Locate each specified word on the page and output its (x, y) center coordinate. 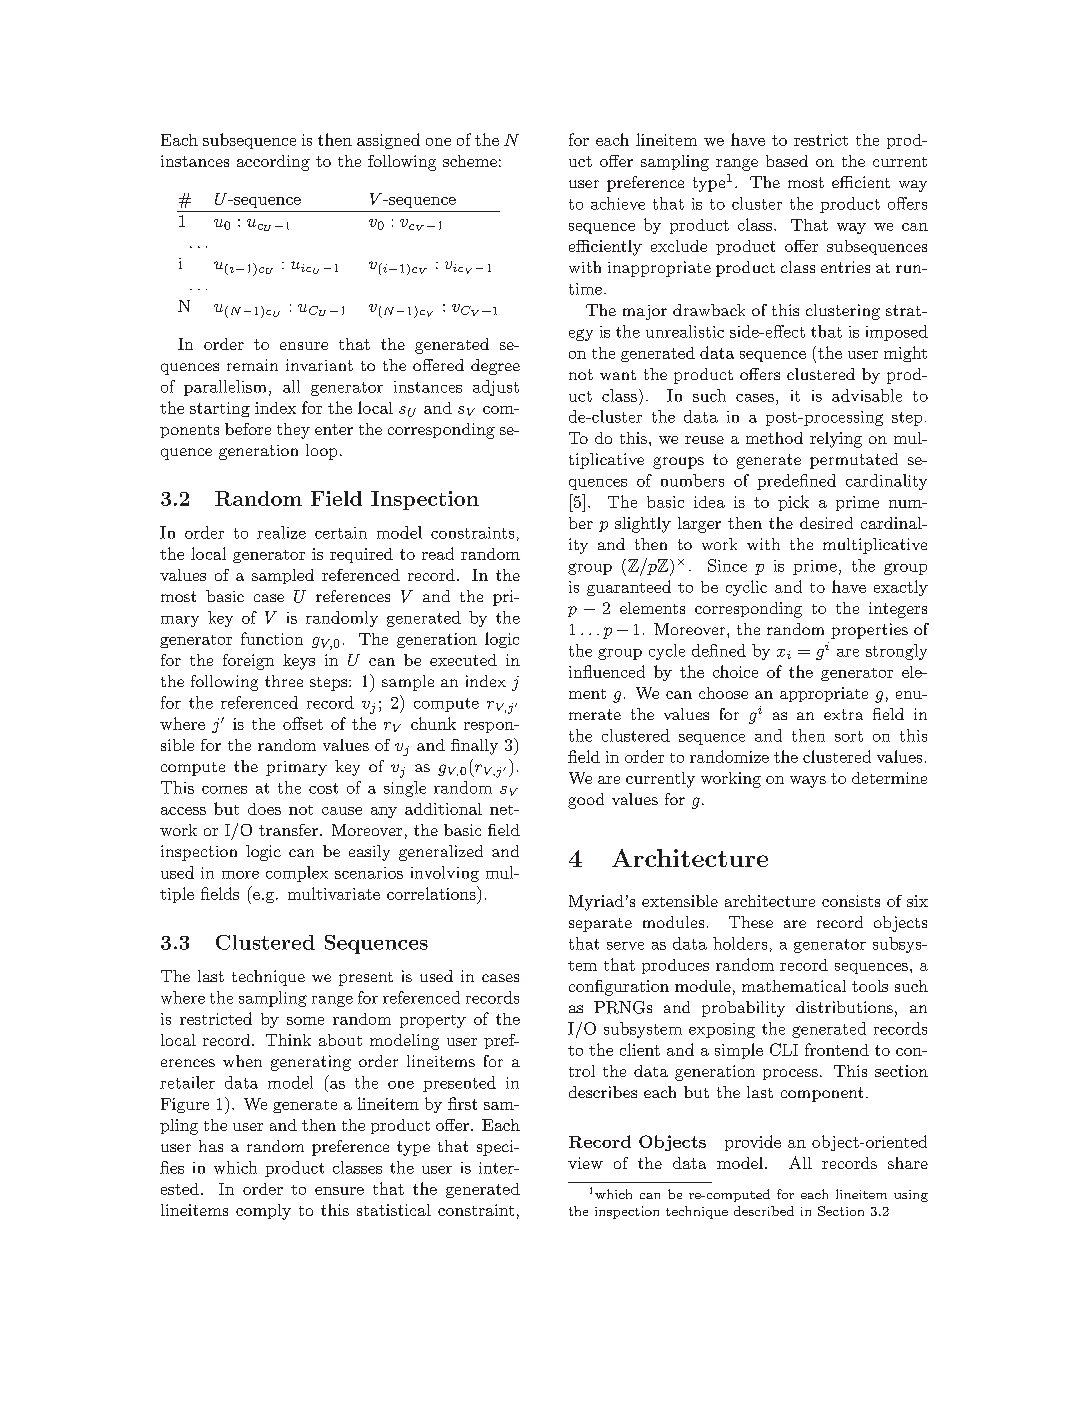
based (787, 161)
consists (851, 901)
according (273, 163)
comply (263, 1212)
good (586, 801)
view (585, 1163)
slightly (643, 525)
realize (281, 532)
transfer (288, 830)
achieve (618, 203)
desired (826, 523)
